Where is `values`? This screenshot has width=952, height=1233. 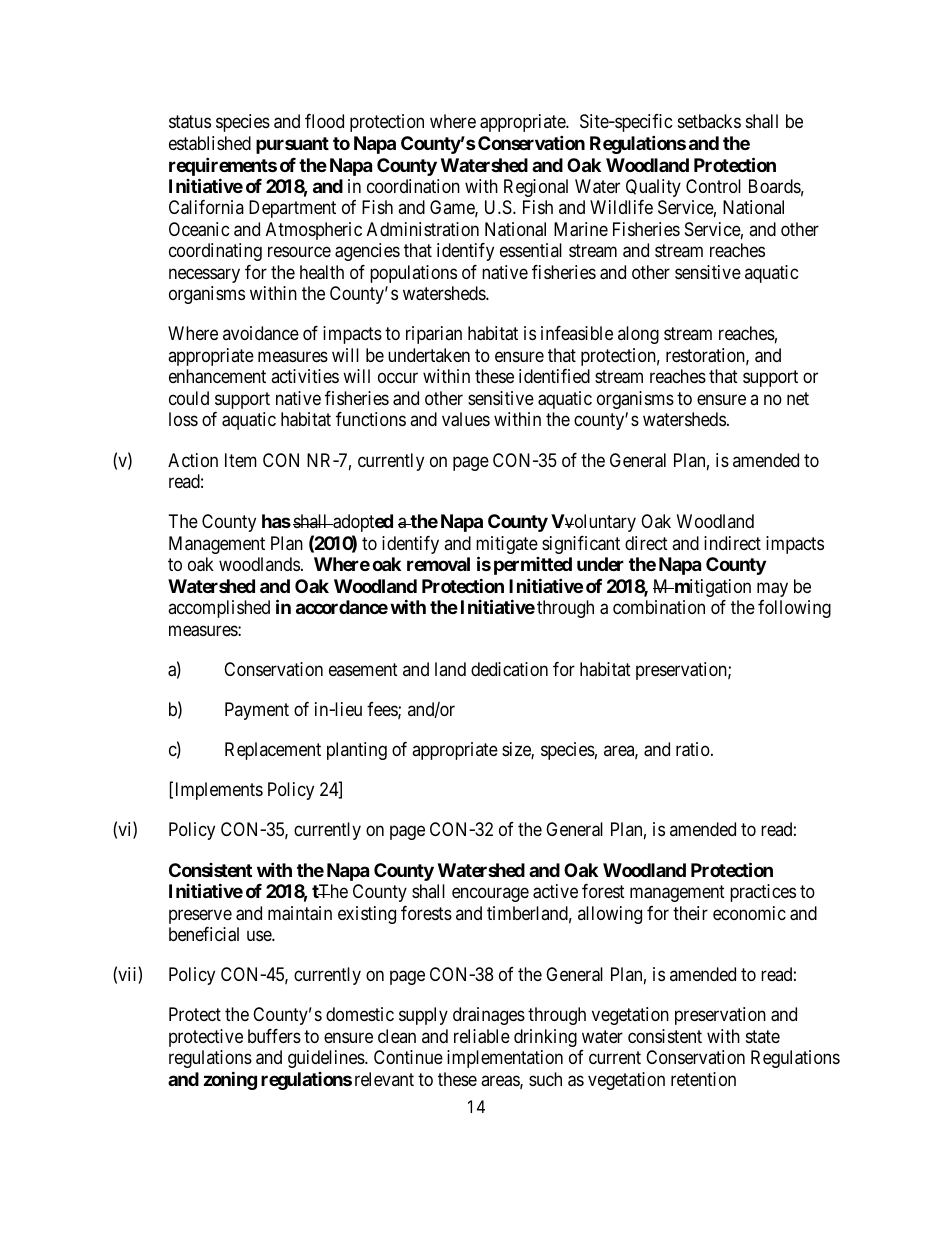 values is located at coordinates (466, 419).
